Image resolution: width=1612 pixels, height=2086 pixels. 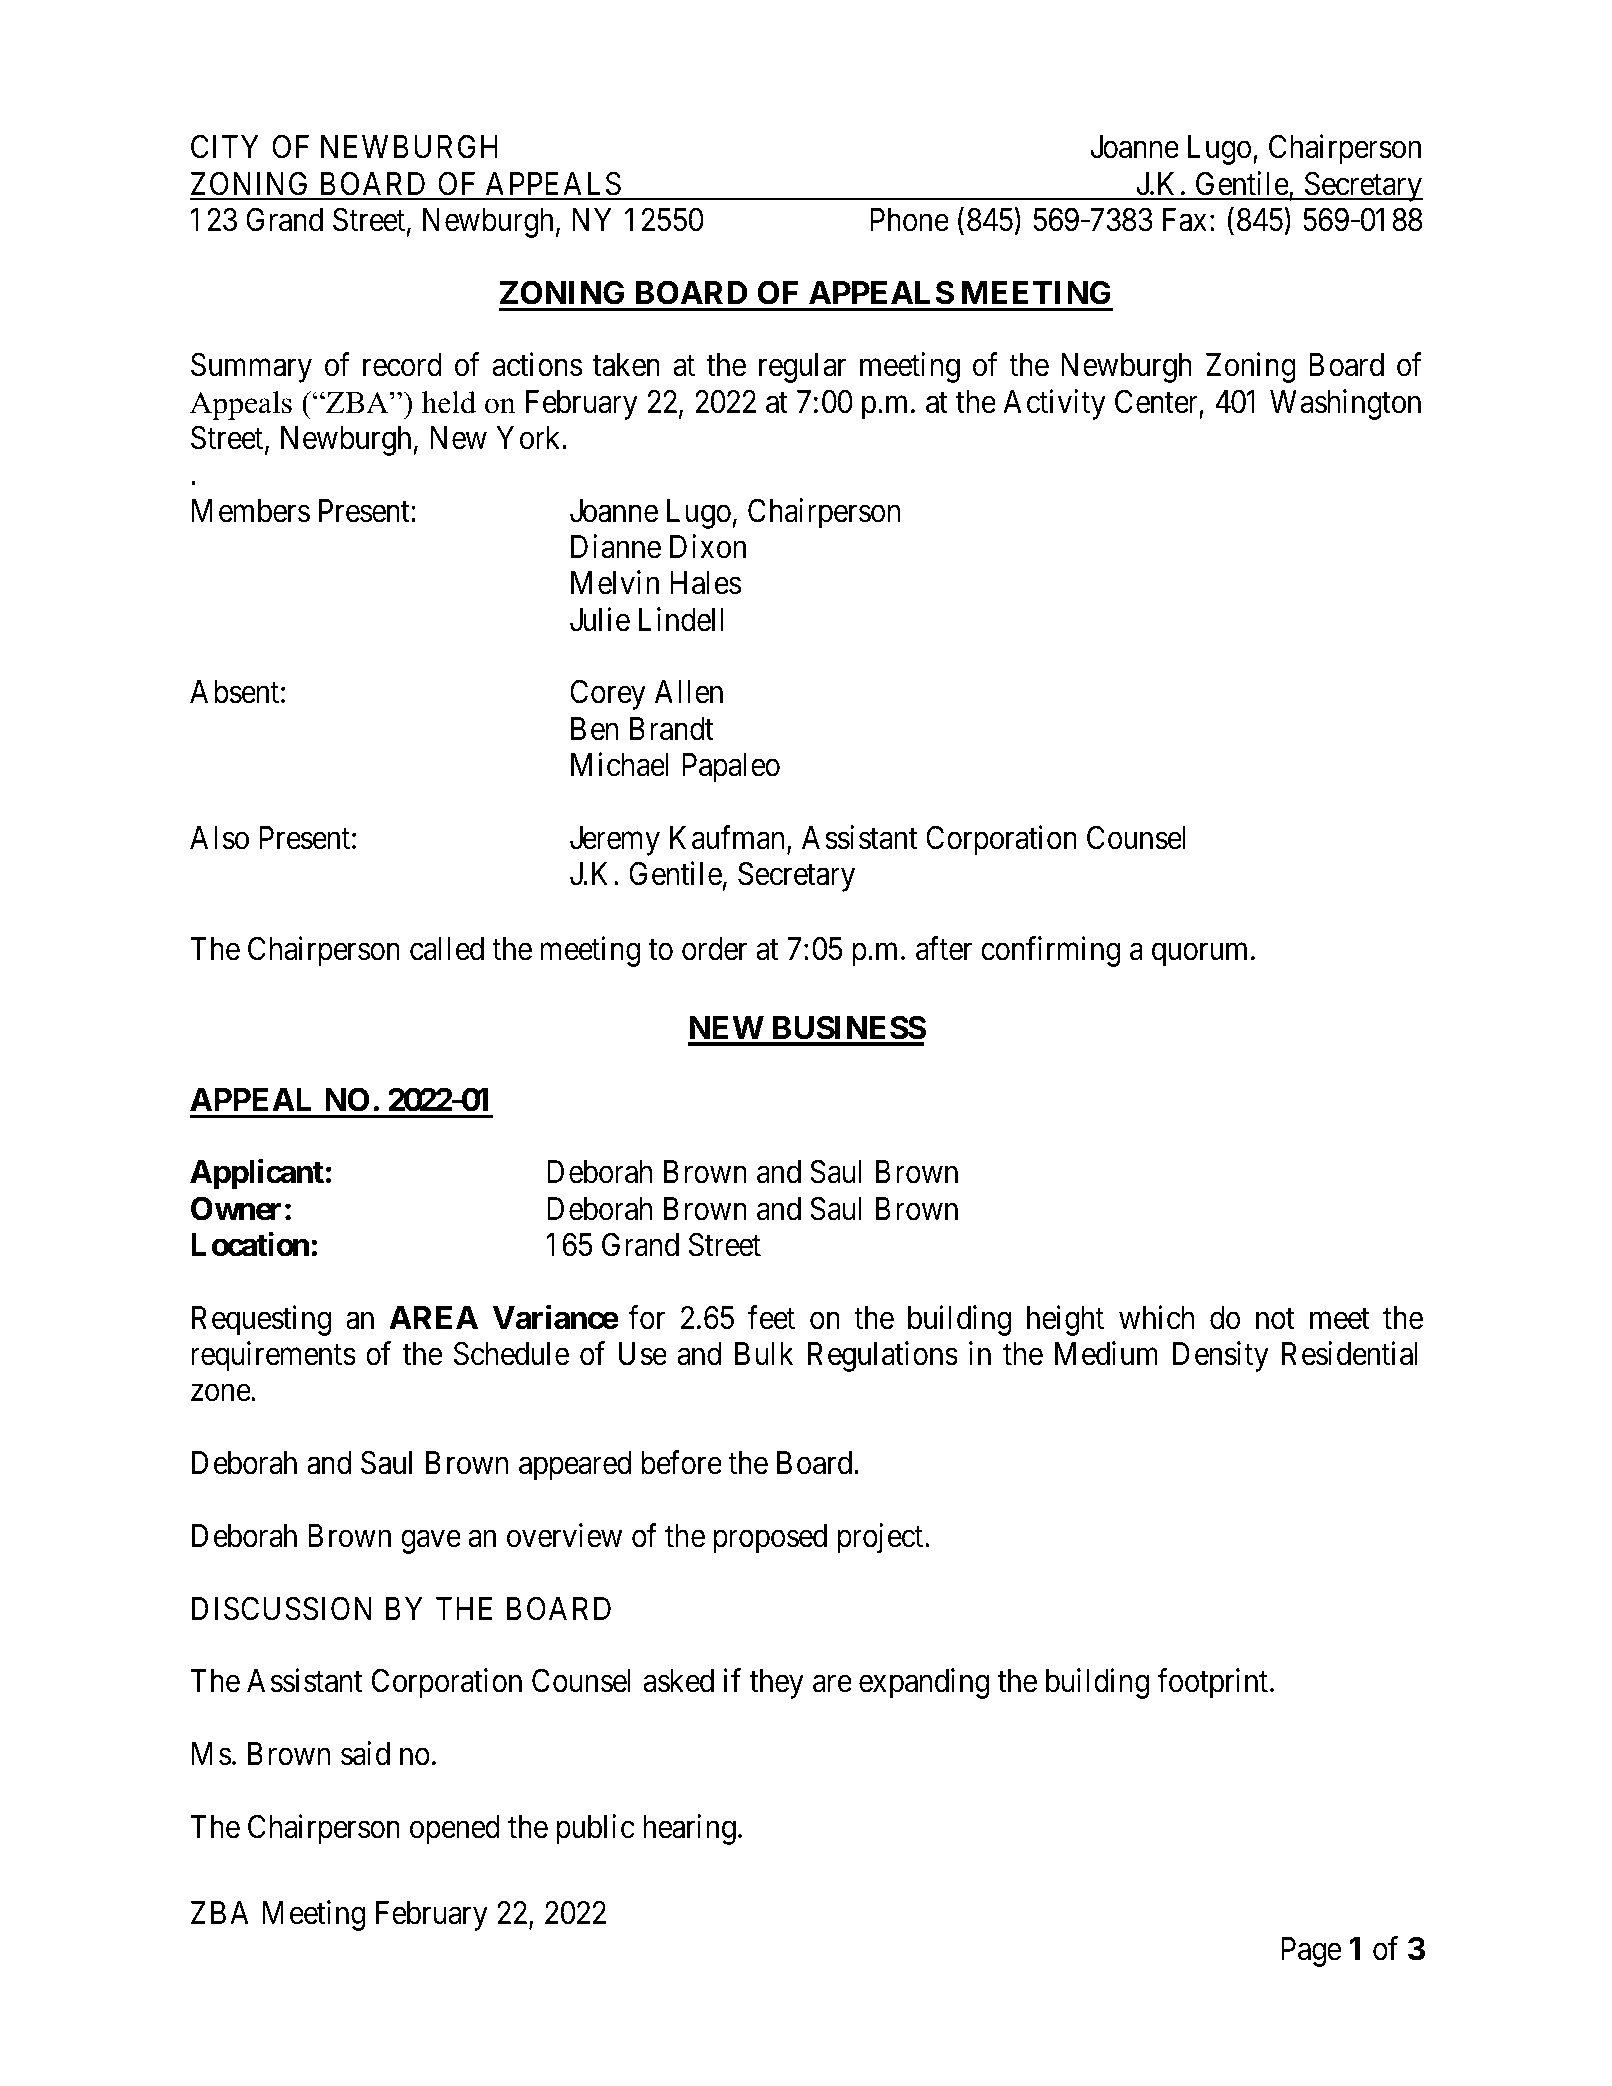 What do you see at coordinates (909, 220) in the screenshot?
I see `Phone` at bounding box center [909, 220].
